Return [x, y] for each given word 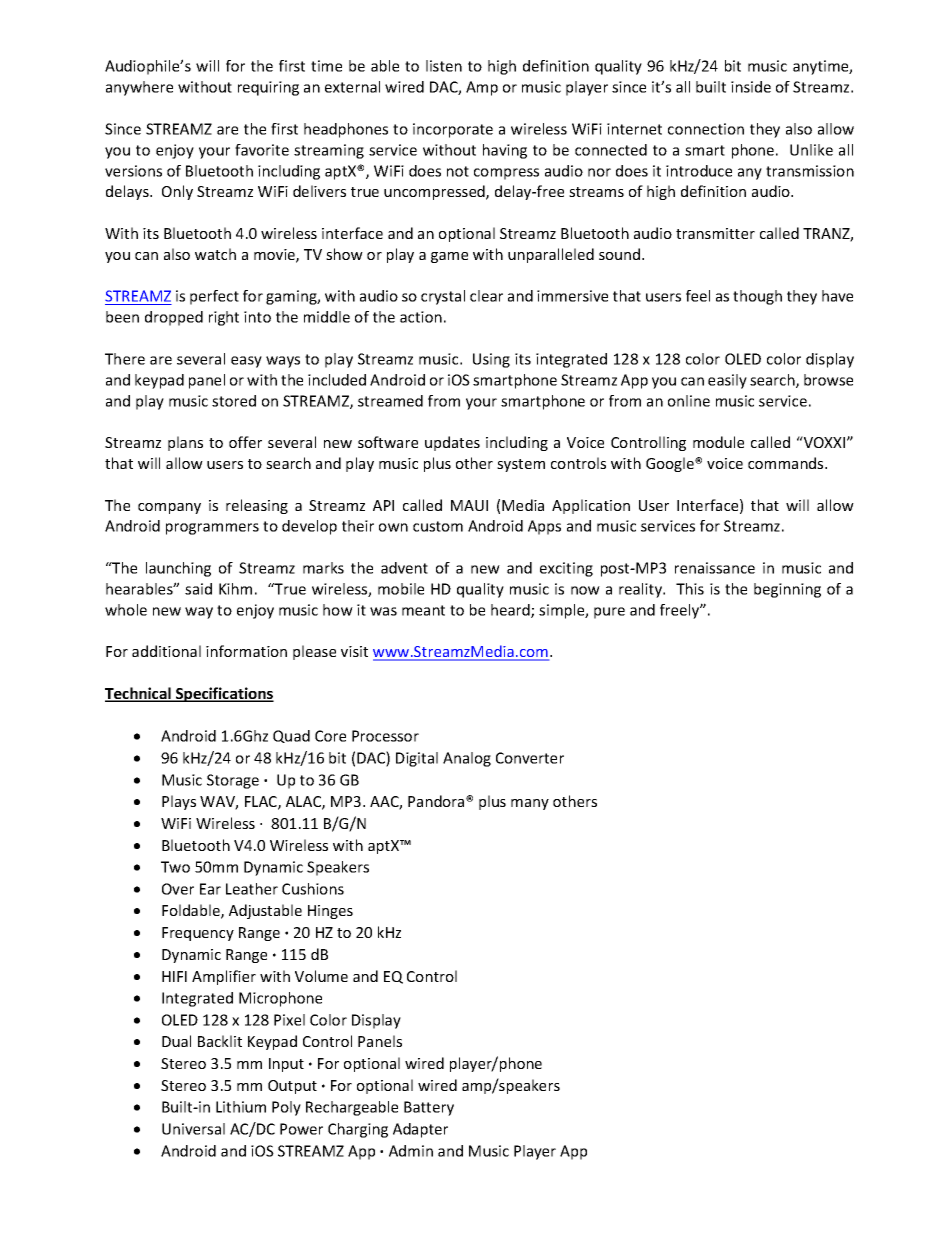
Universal [193, 1129]
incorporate [453, 130]
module [718, 442]
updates [452, 443]
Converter [530, 758]
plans [185, 443]
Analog [467, 759]
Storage [233, 781]
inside [751, 87]
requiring [268, 88]
